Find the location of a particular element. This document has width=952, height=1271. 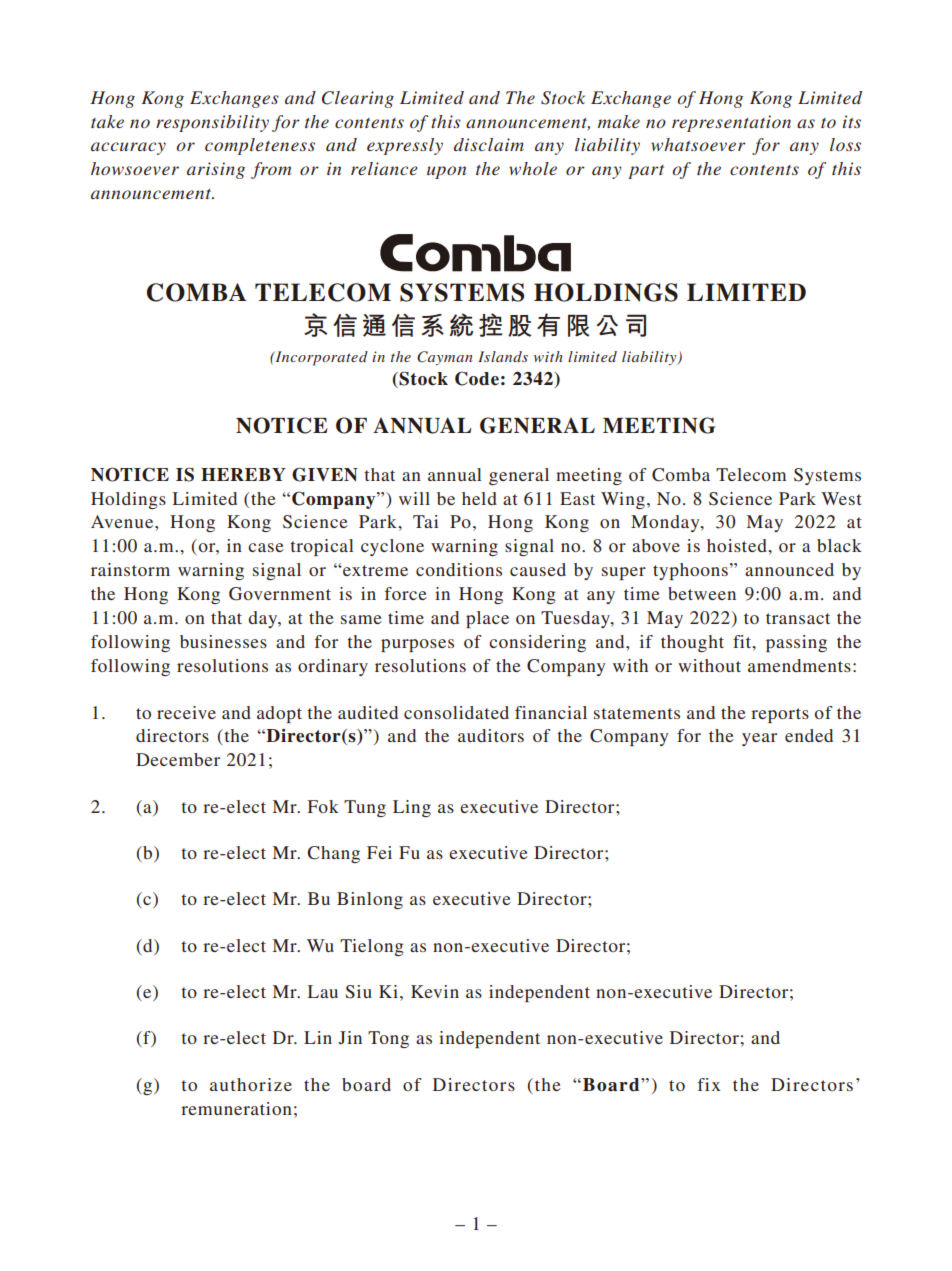

authorize is located at coordinates (251, 1084).
